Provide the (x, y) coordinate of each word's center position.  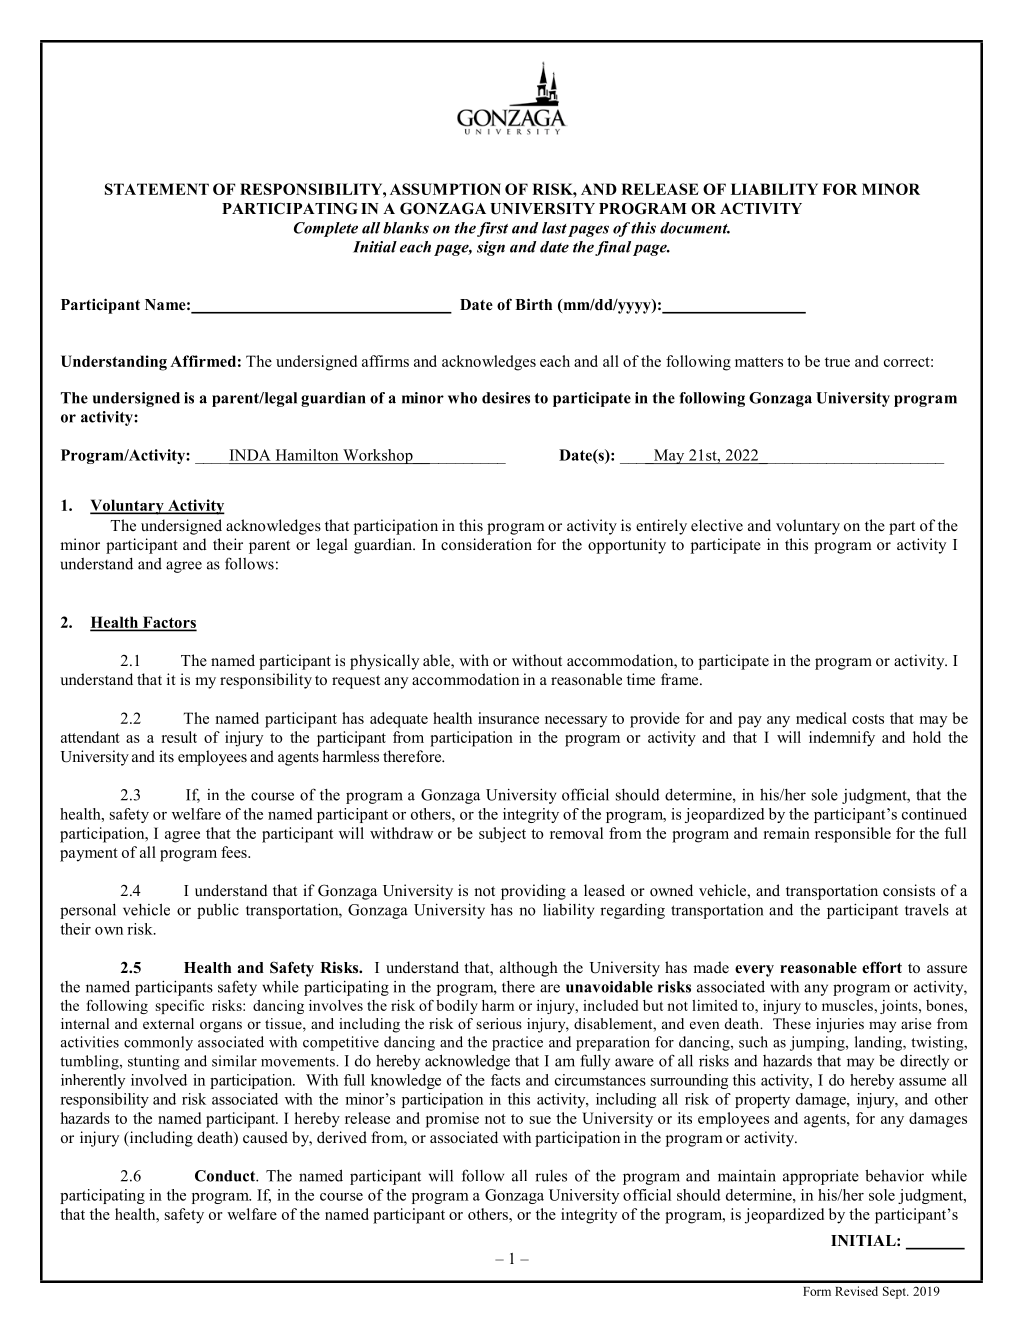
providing (533, 892)
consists (909, 890)
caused (265, 1137)
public (218, 911)
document (695, 228)
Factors (168, 623)
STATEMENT (157, 189)
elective (717, 525)
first (492, 229)
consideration (486, 544)
